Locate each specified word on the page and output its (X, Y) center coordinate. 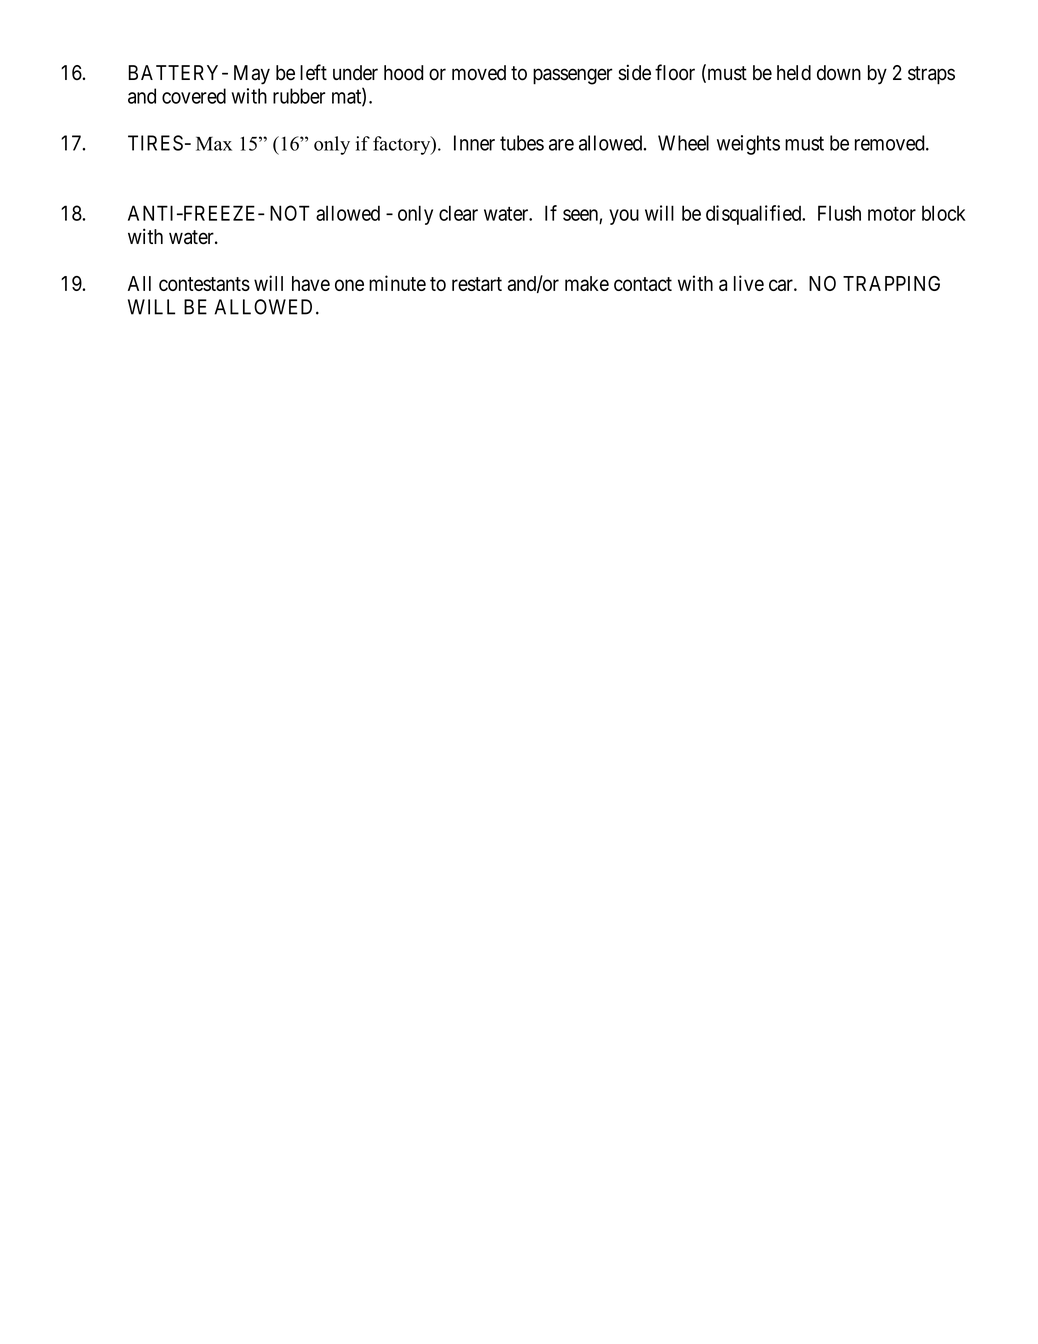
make (587, 283)
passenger (573, 76)
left (313, 72)
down (839, 73)
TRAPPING (891, 283)
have (311, 283)
